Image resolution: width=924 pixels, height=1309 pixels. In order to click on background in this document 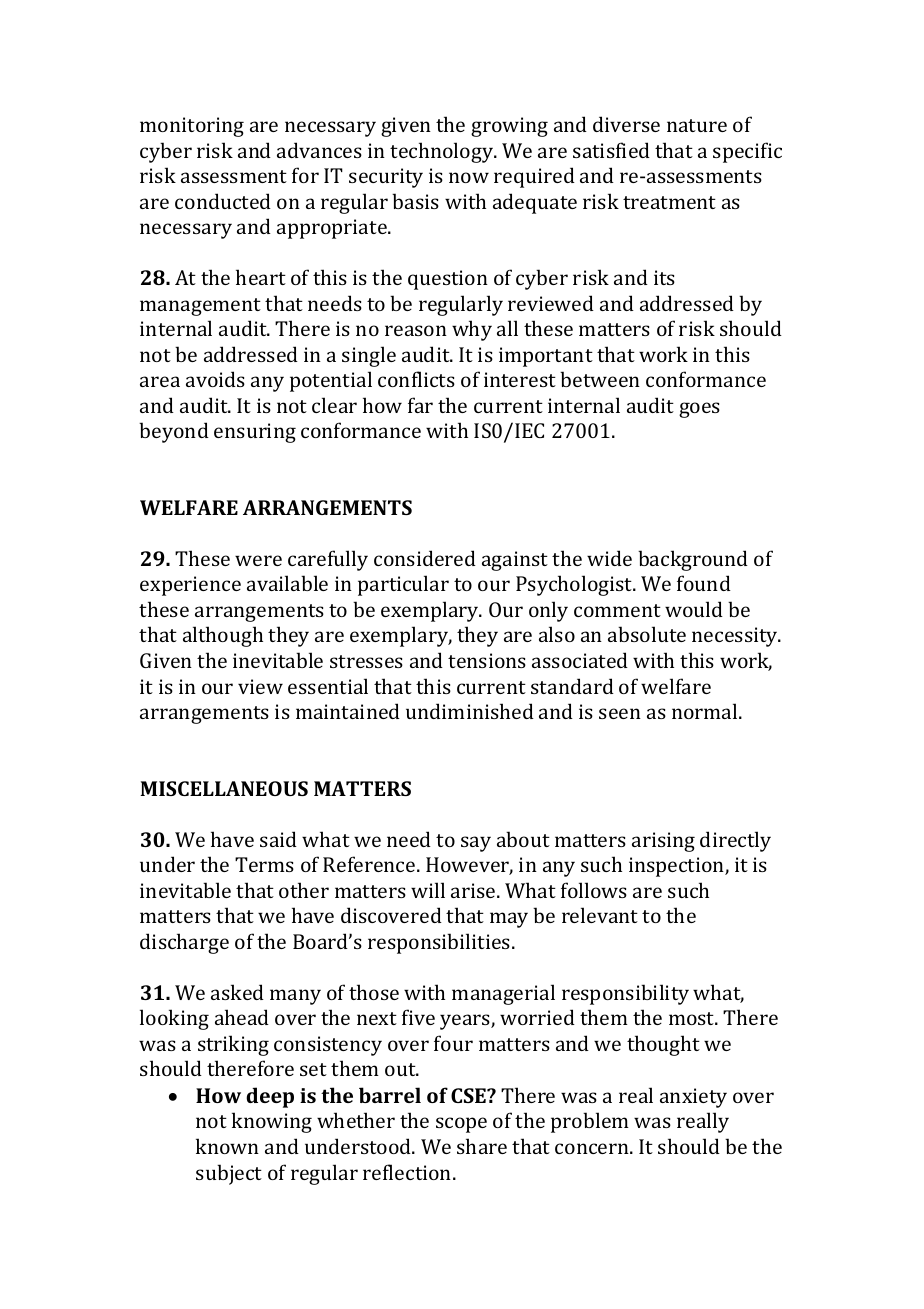, I will do `click(693, 560)`.
